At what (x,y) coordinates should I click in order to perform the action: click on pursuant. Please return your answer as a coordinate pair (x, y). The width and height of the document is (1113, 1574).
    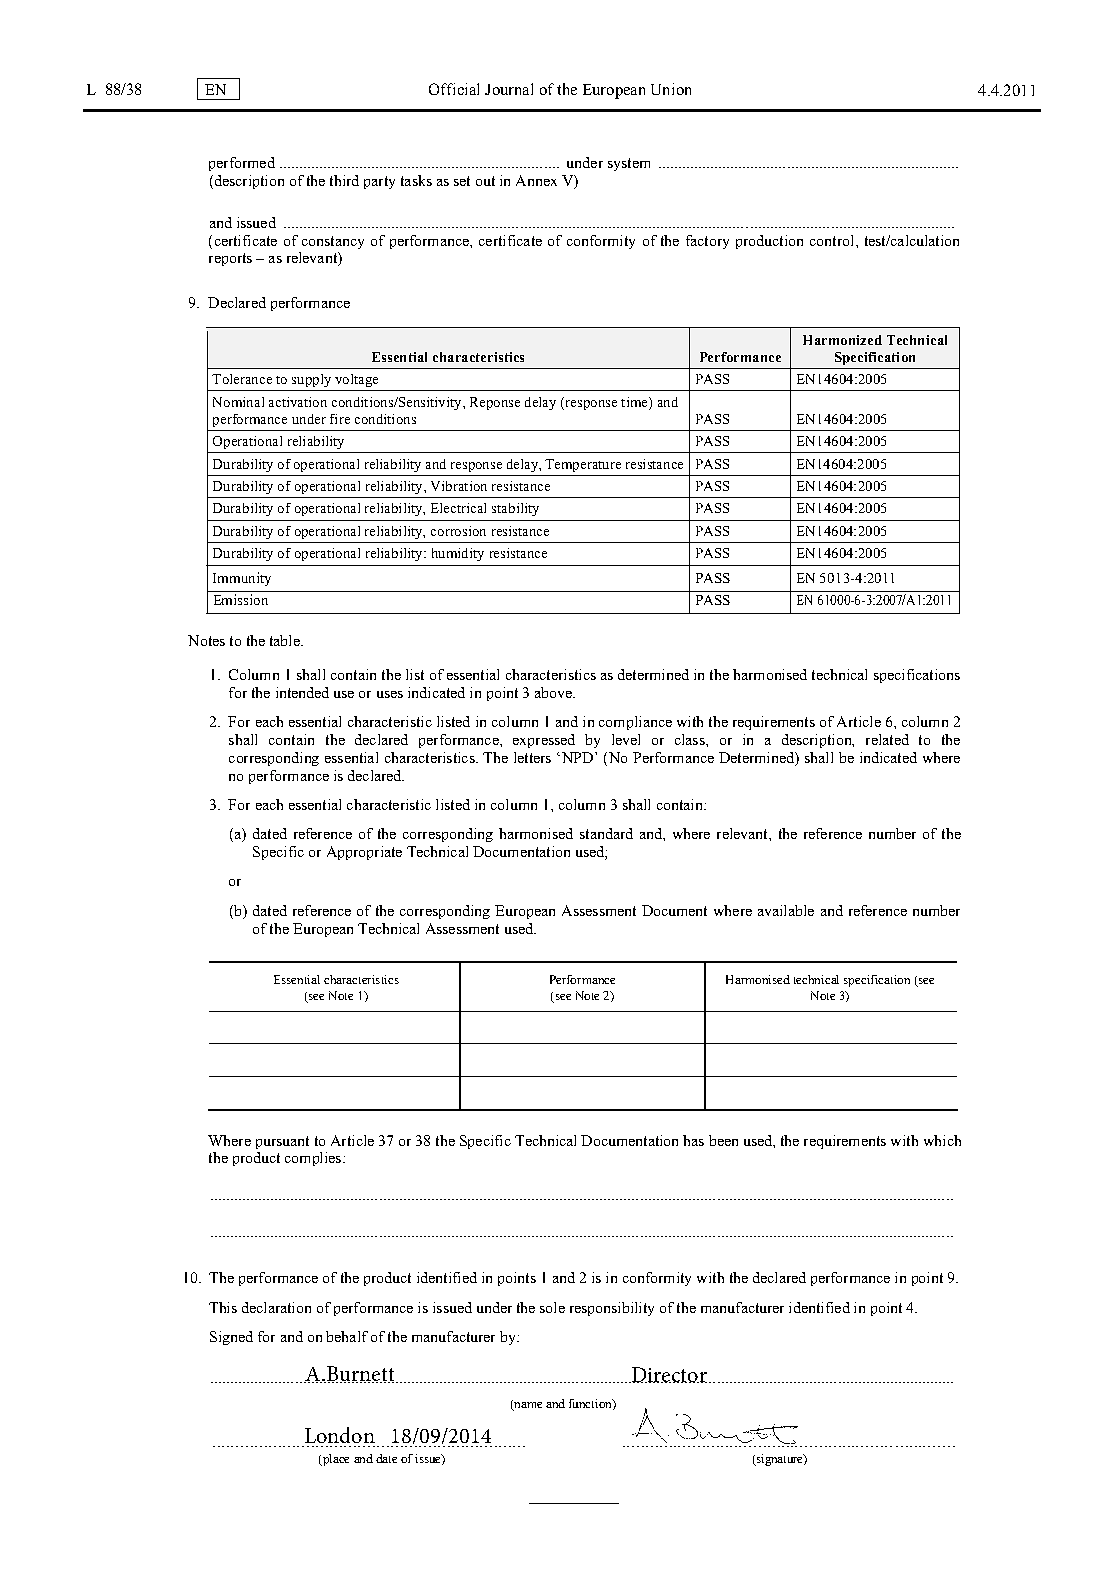
    Looking at the image, I should click on (282, 1142).
